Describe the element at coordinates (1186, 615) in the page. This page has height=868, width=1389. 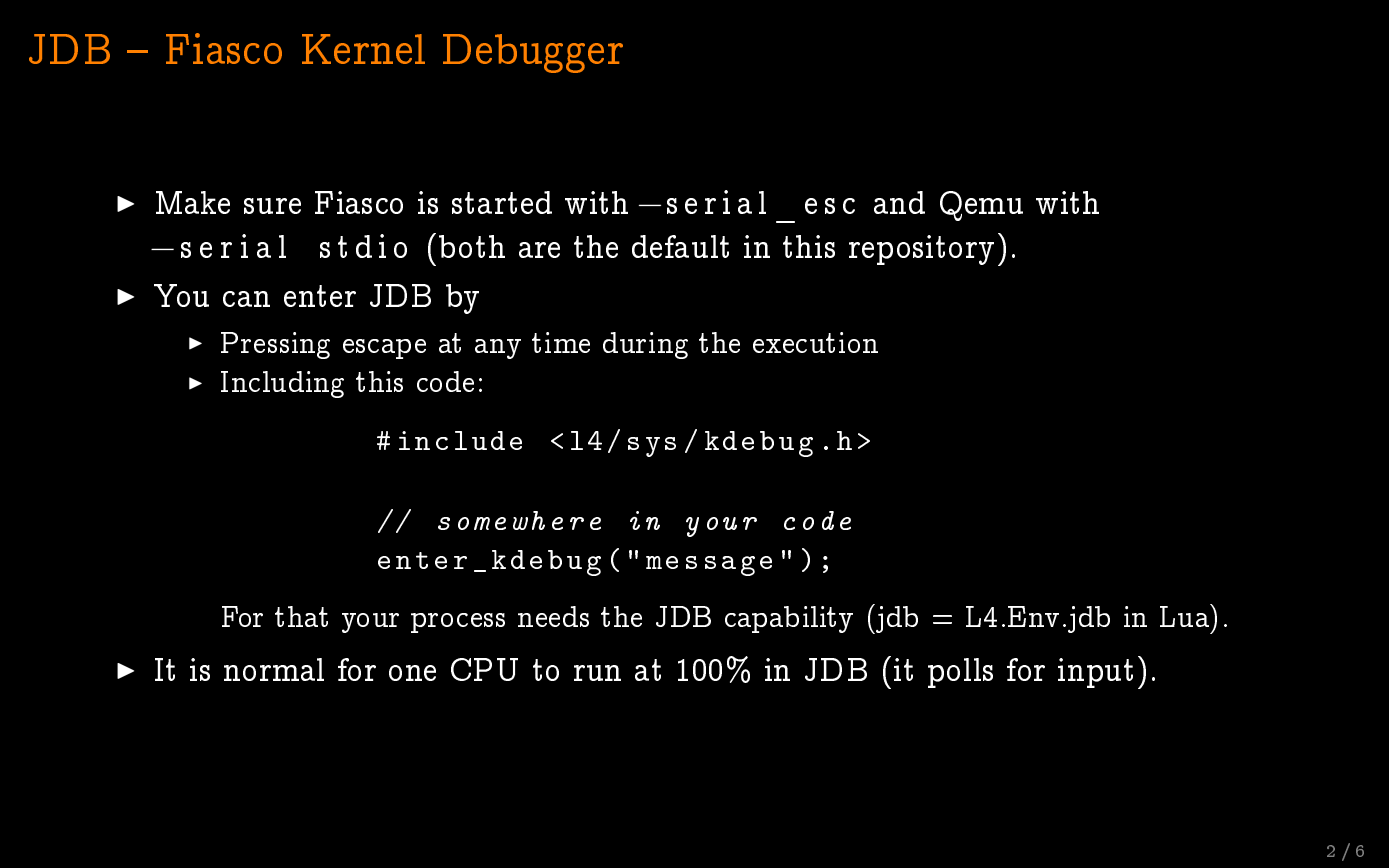
I see `Lua` at that location.
